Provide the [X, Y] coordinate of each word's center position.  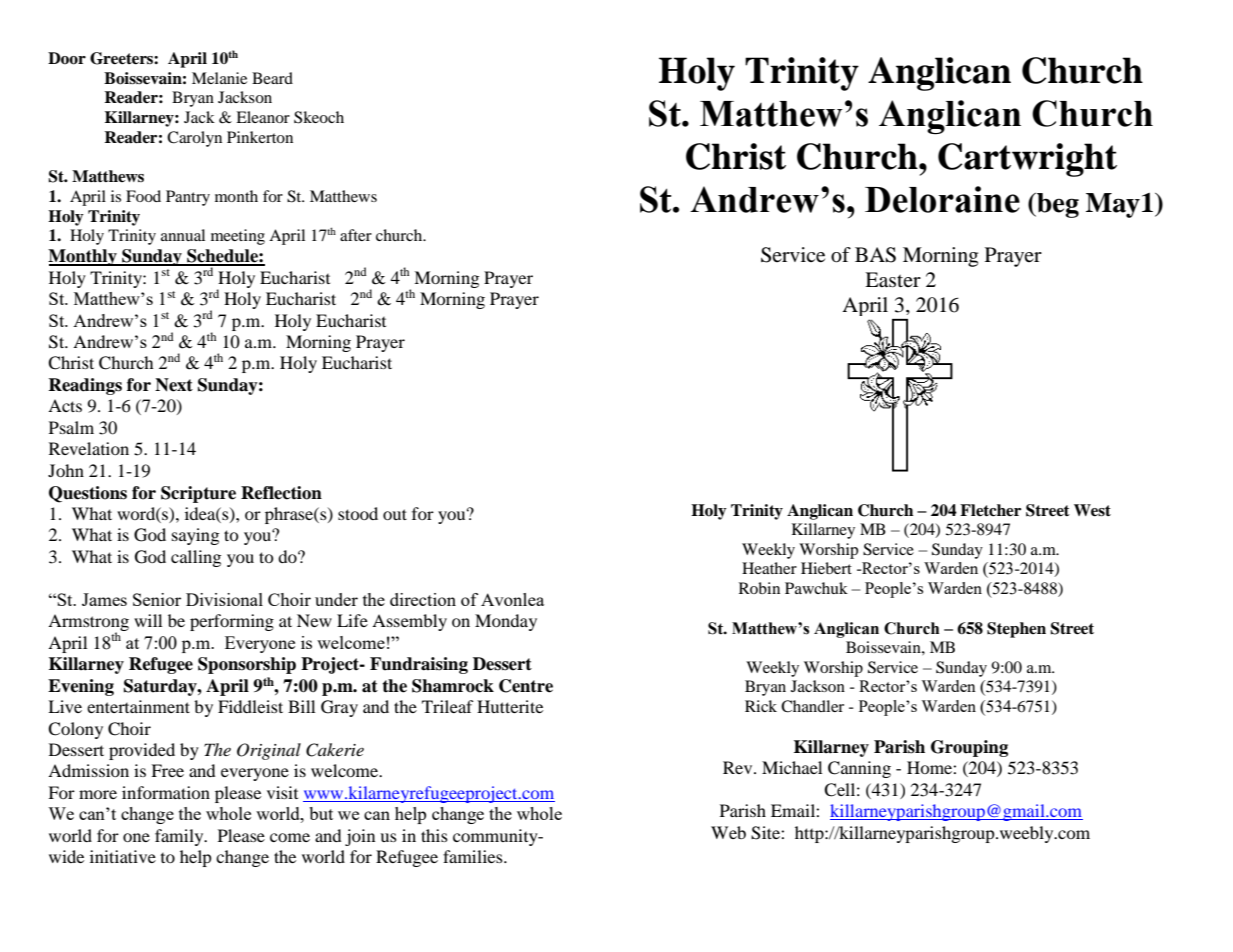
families [474, 856]
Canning [859, 769]
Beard [272, 78]
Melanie [219, 78]
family [180, 837]
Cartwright [1027, 160]
